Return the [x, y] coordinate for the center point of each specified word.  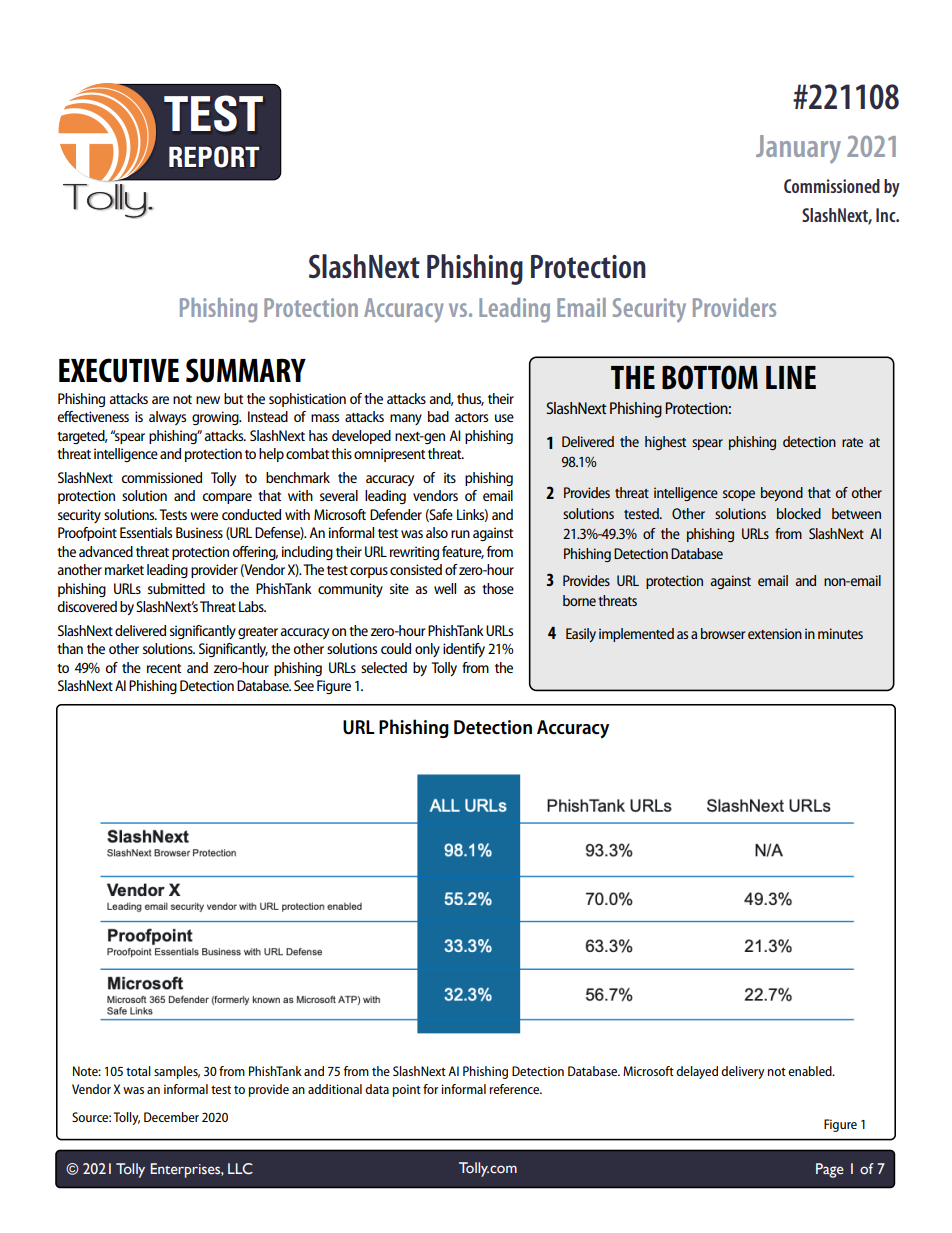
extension [775, 633]
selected [384, 667]
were [204, 516]
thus [470, 399]
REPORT [214, 157]
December [171, 1117]
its [450, 477]
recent [164, 668]
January [798, 149]
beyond [782, 494]
